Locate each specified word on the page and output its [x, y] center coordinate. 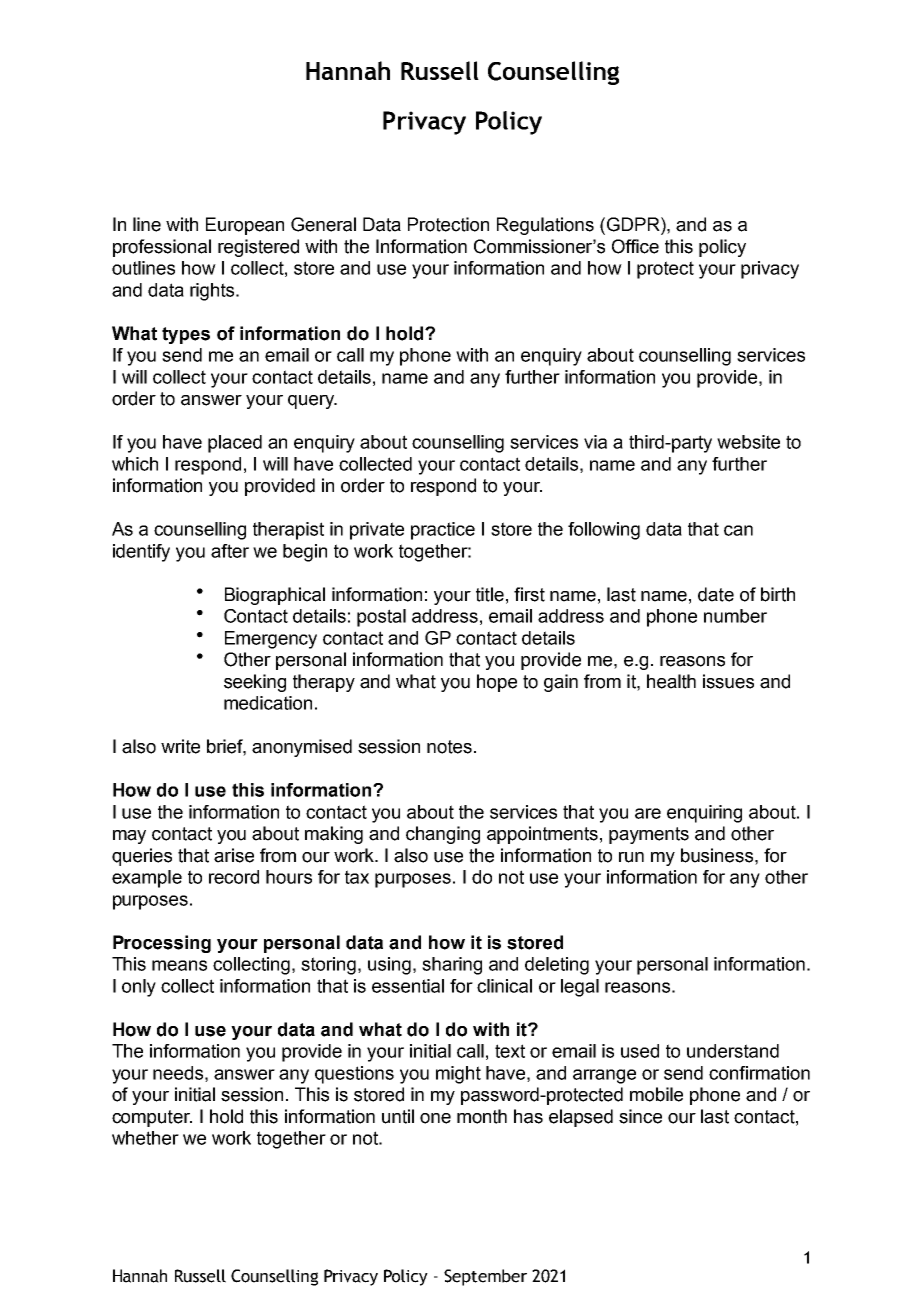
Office [635, 246]
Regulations [545, 226]
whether [145, 1138]
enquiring [704, 814]
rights [213, 292]
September [485, 1277]
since [640, 1116]
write [180, 746]
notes [449, 747]
